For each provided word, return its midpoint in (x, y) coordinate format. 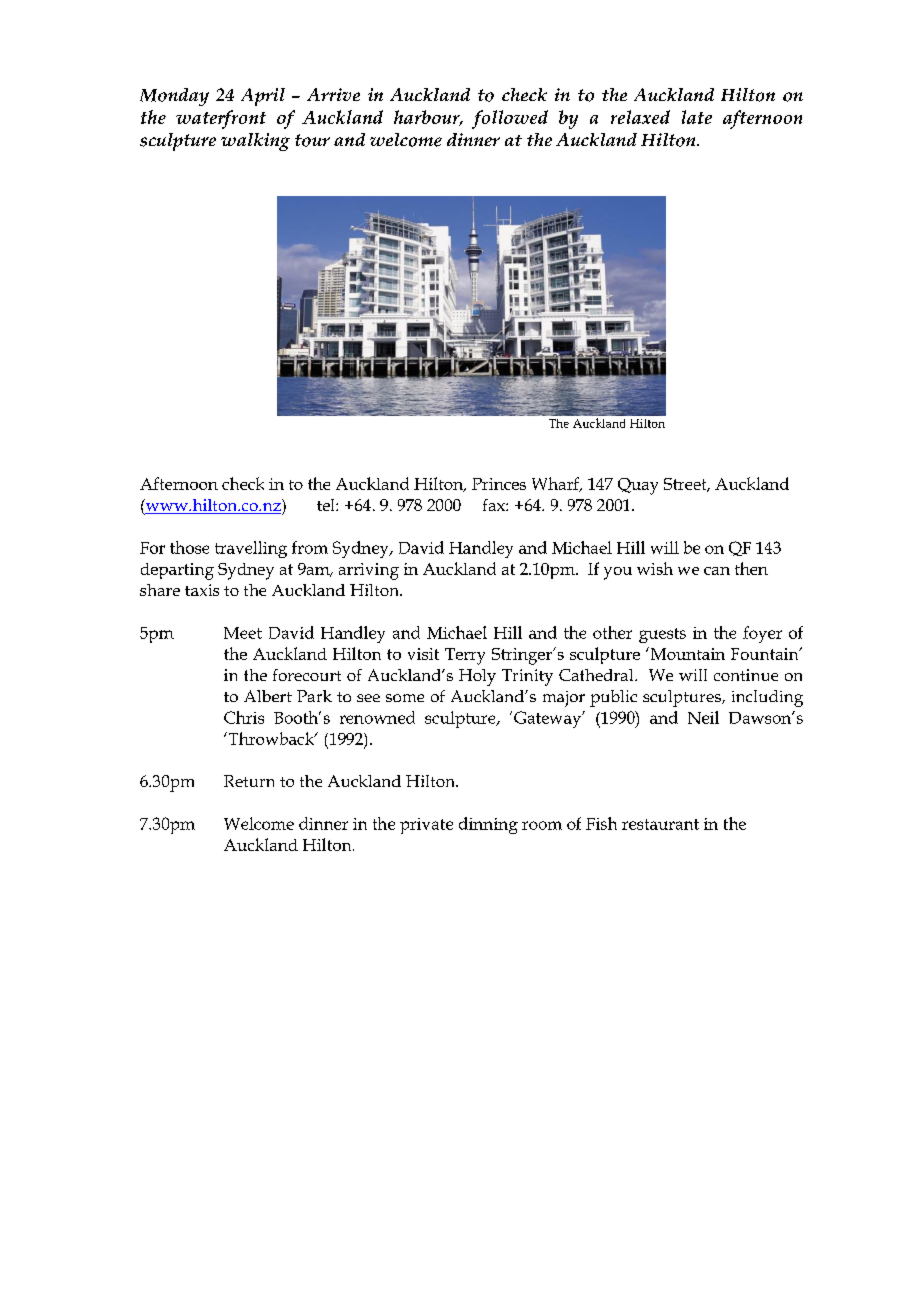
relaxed (640, 117)
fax (495, 505)
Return (249, 781)
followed (510, 119)
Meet (243, 633)
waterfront (221, 119)
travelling (251, 549)
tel (327, 505)
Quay (638, 486)
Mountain (686, 653)
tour (312, 140)
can (717, 571)
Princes (499, 484)
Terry (465, 656)
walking (255, 142)
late (697, 117)
